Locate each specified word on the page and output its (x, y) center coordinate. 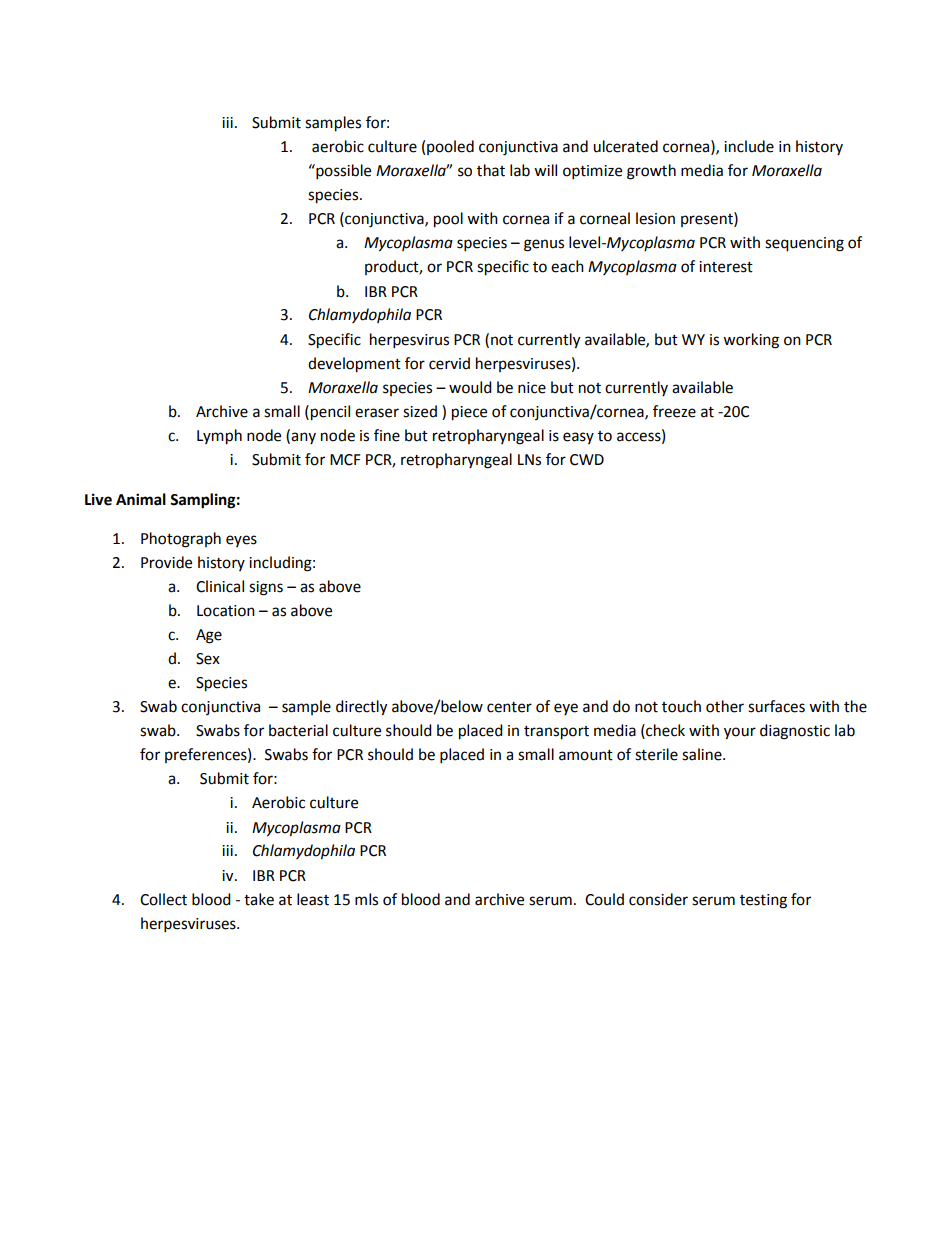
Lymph (219, 437)
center (509, 707)
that (491, 170)
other (725, 706)
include (749, 146)
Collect (163, 899)
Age (209, 636)
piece (469, 413)
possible (342, 172)
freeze (674, 411)
